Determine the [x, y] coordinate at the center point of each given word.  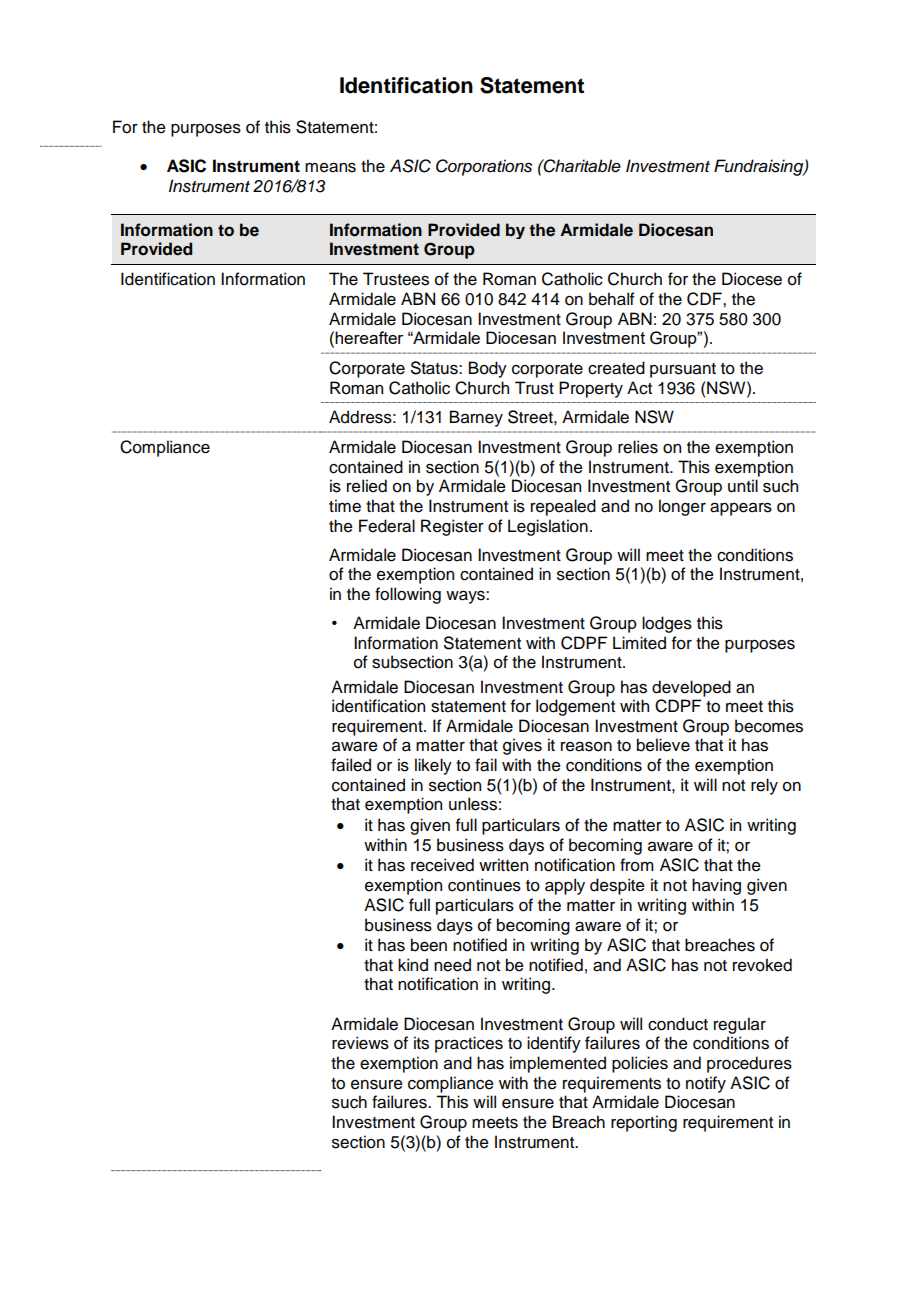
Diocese [752, 279]
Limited [639, 643]
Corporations [484, 167]
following [408, 595]
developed [691, 688]
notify [706, 1084]
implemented [558, 1064]
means [330, 168]
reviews [360, 1043]
